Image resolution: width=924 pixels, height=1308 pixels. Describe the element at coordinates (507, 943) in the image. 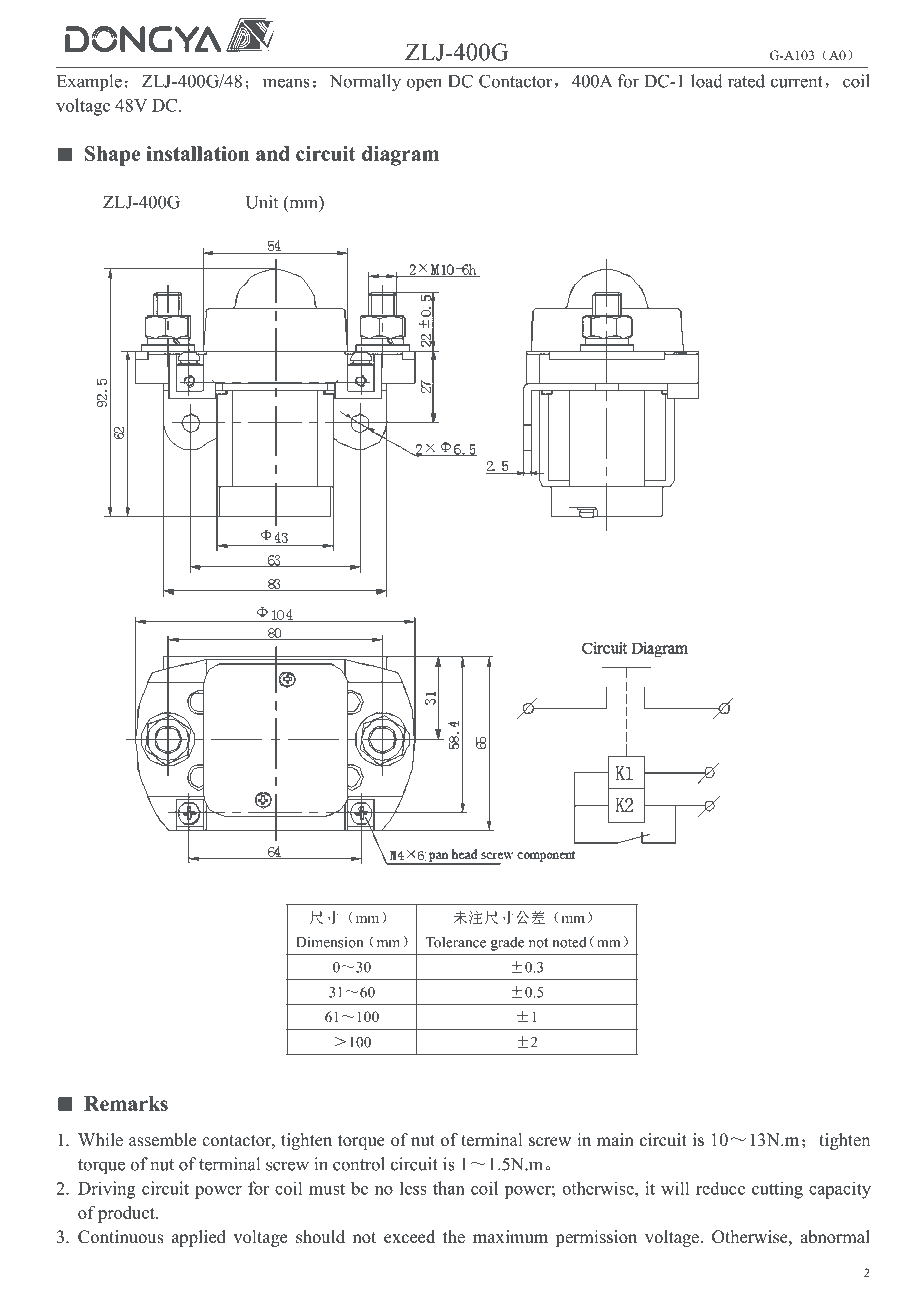

I see `grade` at that location.
